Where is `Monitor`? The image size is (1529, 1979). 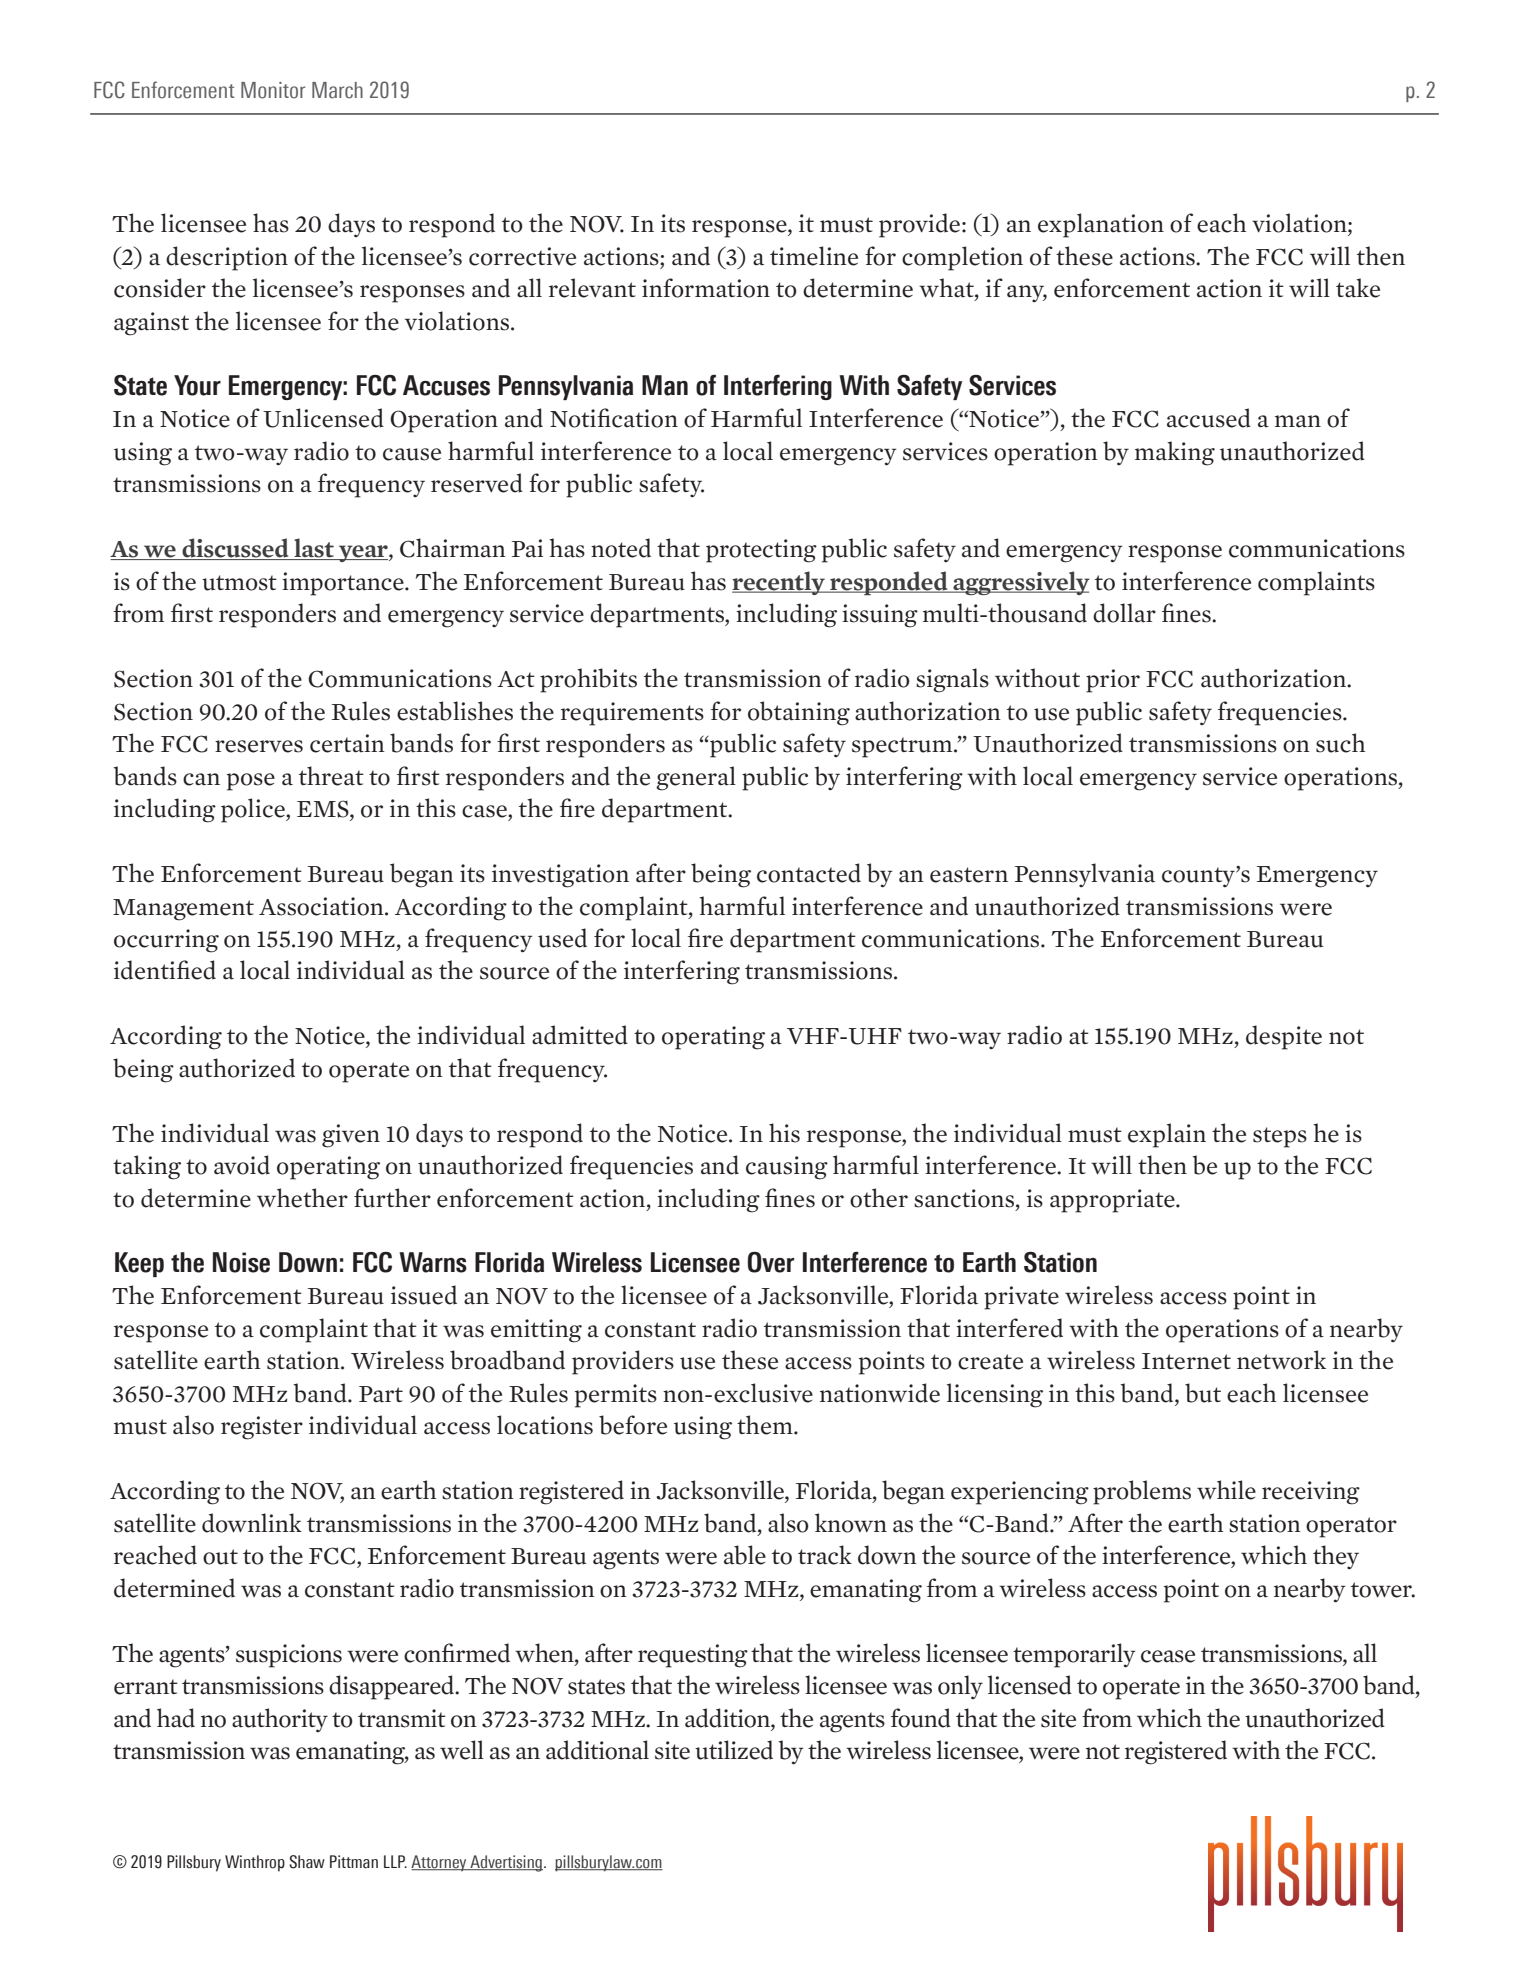 Monitor is located at coordinates (273, 90).
